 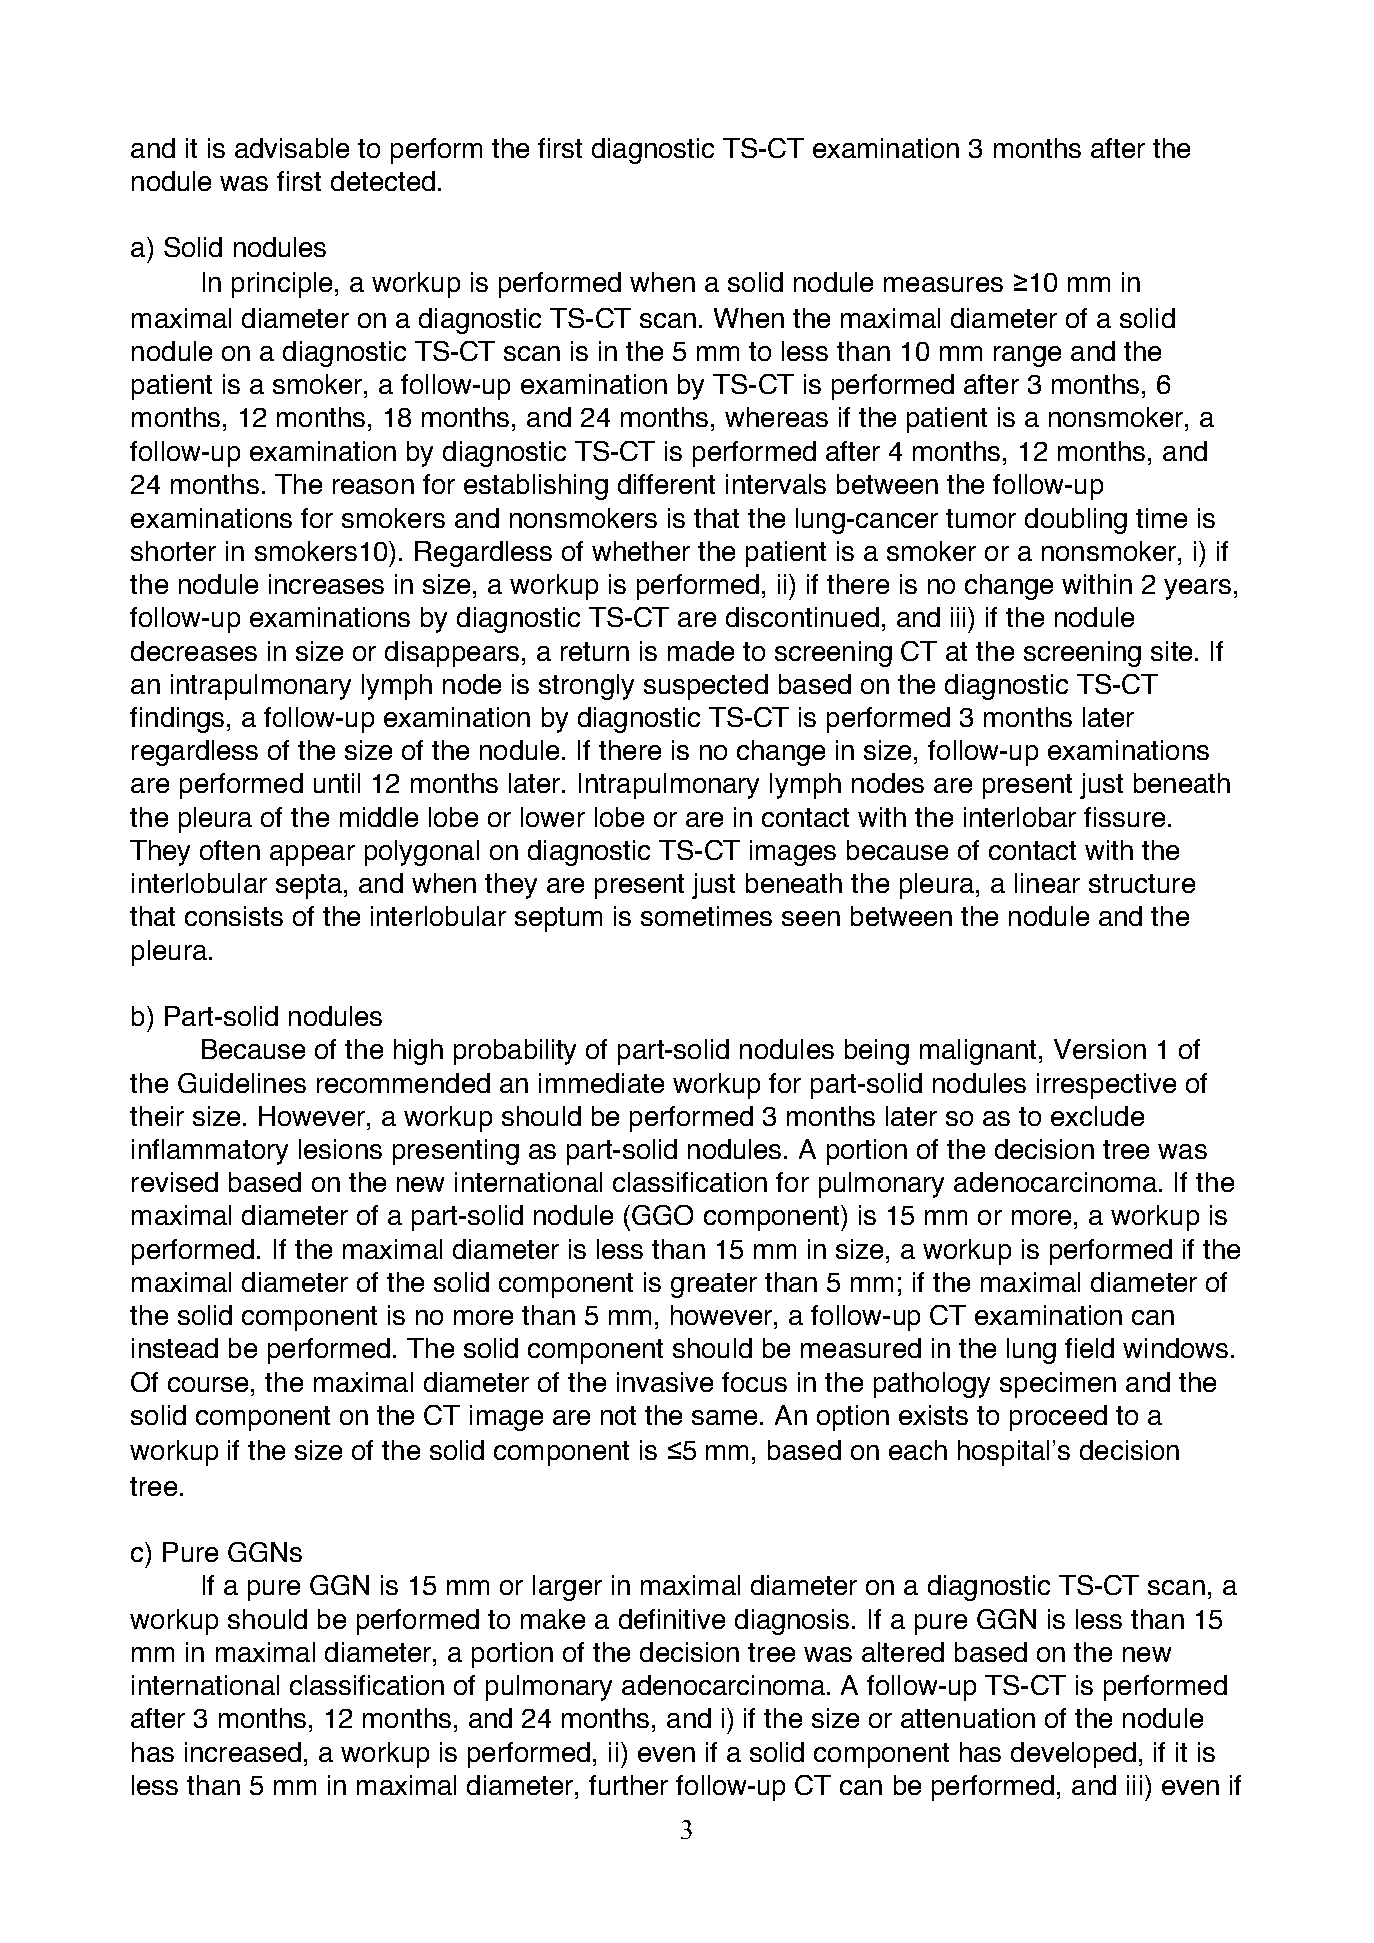 I want to click on advisable, so click(x=292, y=148).
